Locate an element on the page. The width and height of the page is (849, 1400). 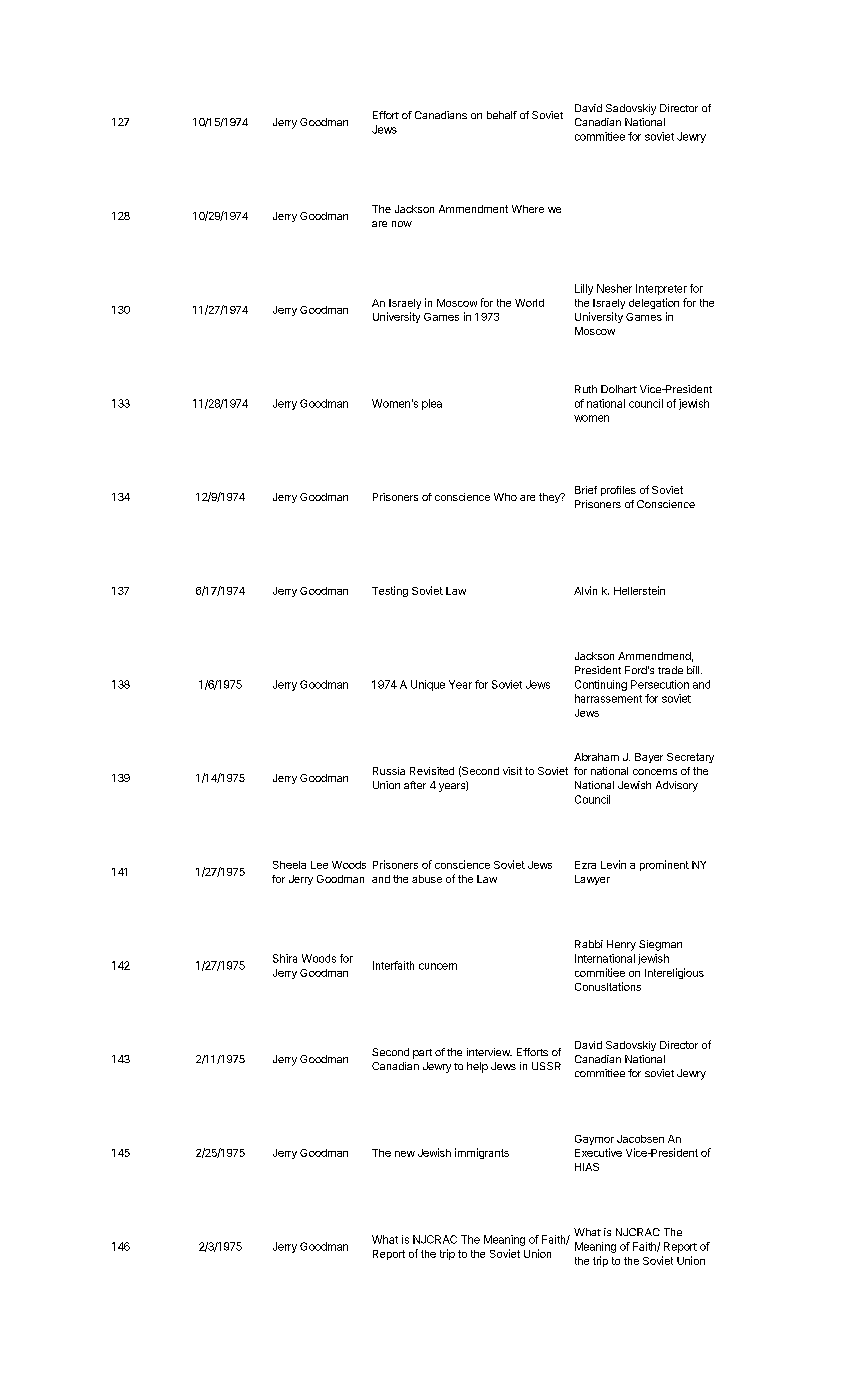
Ruth is located at coordinates (586, 389).
